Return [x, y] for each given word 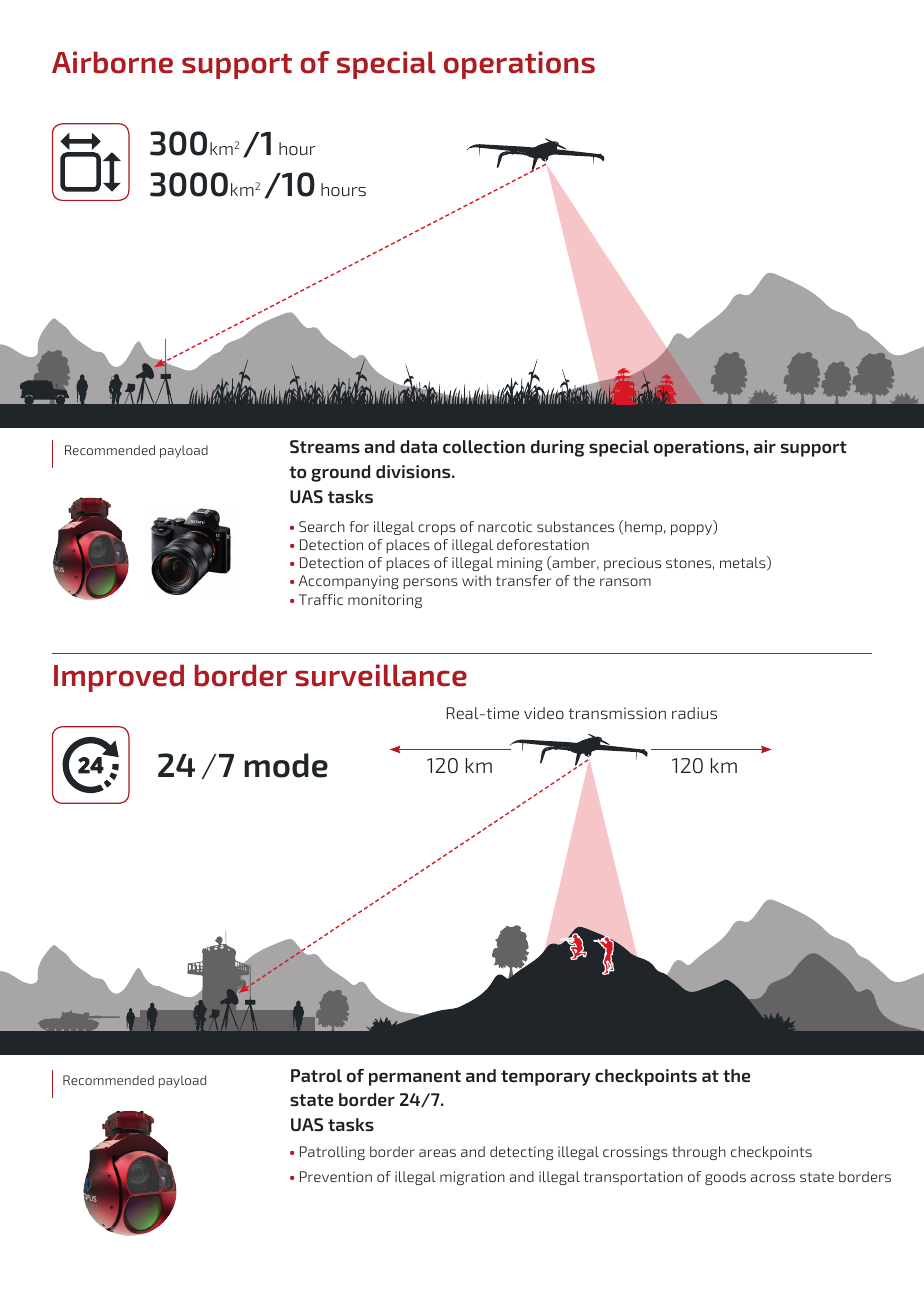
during [558, 448]
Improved [119, 678]
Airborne [112, 62]
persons [430, 583]
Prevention [336, 1176]
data [418, 446]
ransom [625, 582]
